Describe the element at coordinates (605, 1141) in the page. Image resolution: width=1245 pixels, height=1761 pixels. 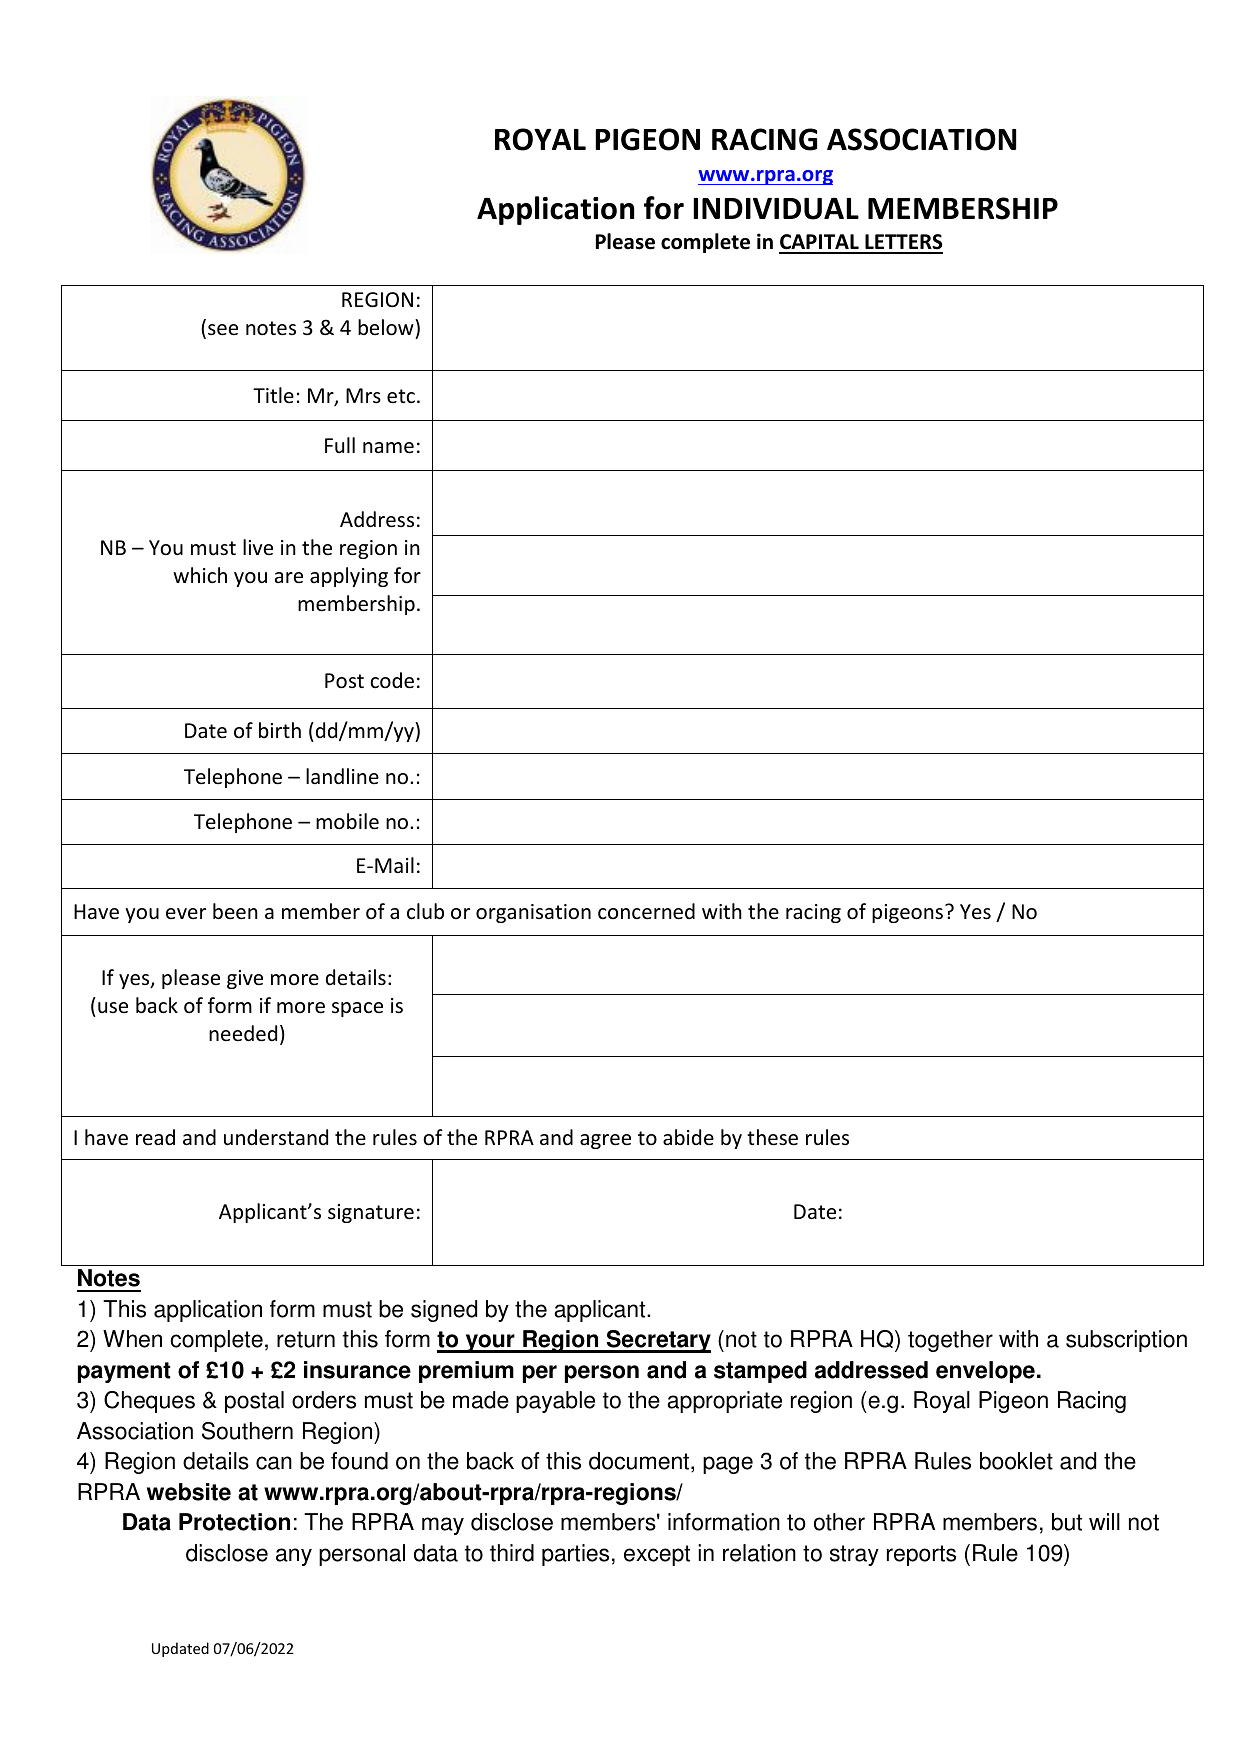
I see `agree` at that location.
